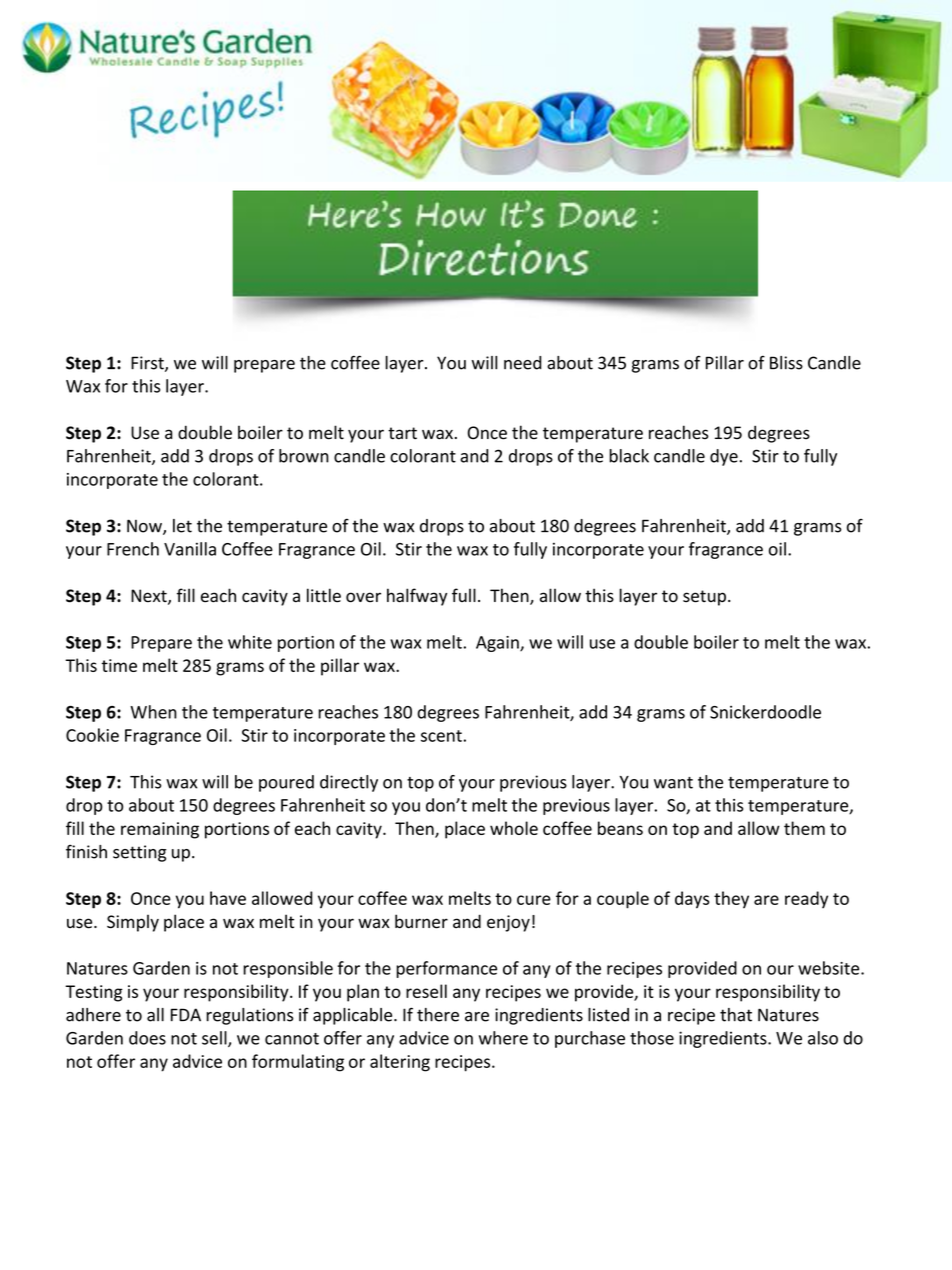 This screenshot has width=952, height=1270. Describe the element at coordinates (148, 364) in the screenshot. I see `First` at that location.
